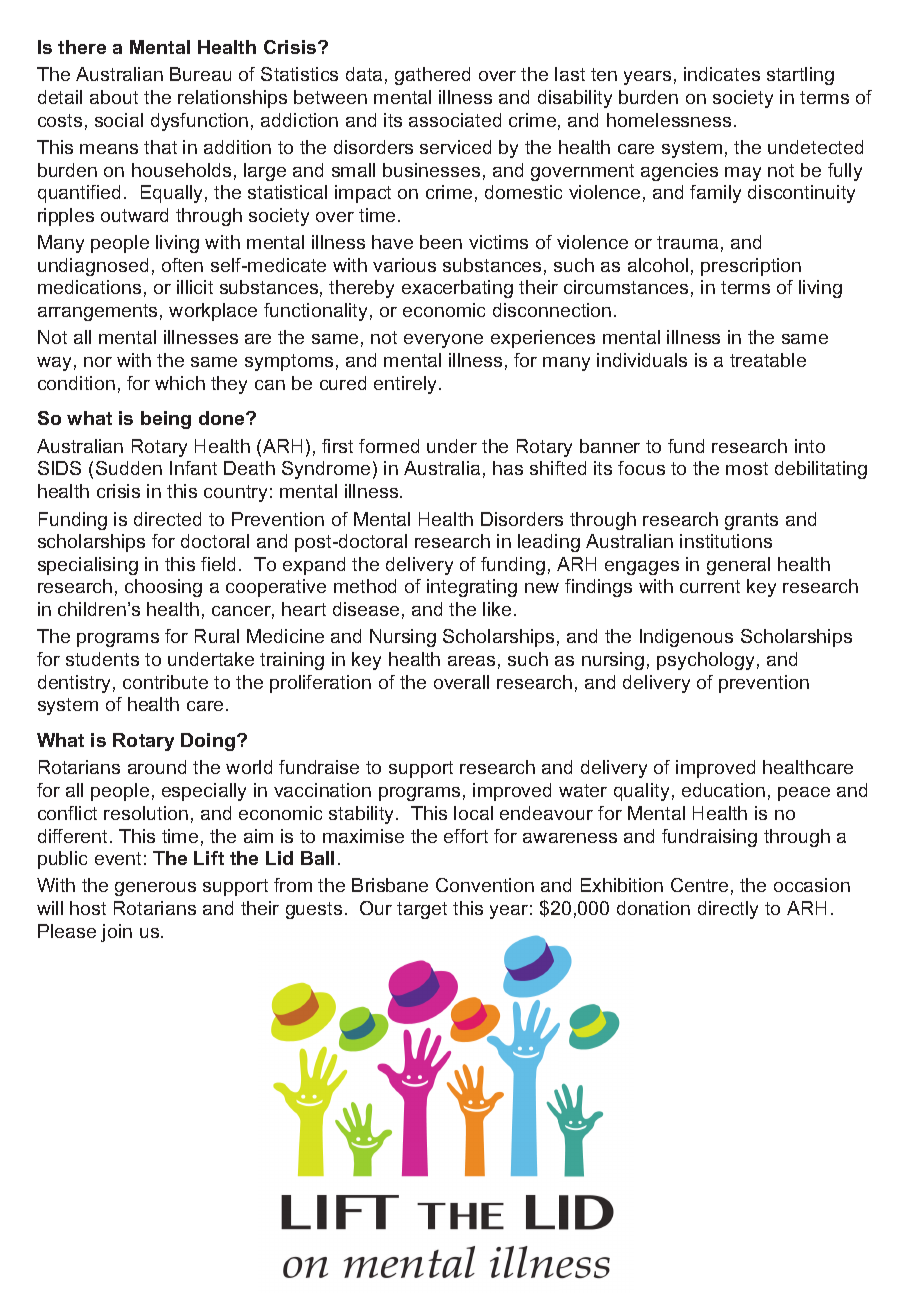  What do you see at coordinates (422, 910) in the screenshot?
I see `target` at bounding box center [422, 910].
